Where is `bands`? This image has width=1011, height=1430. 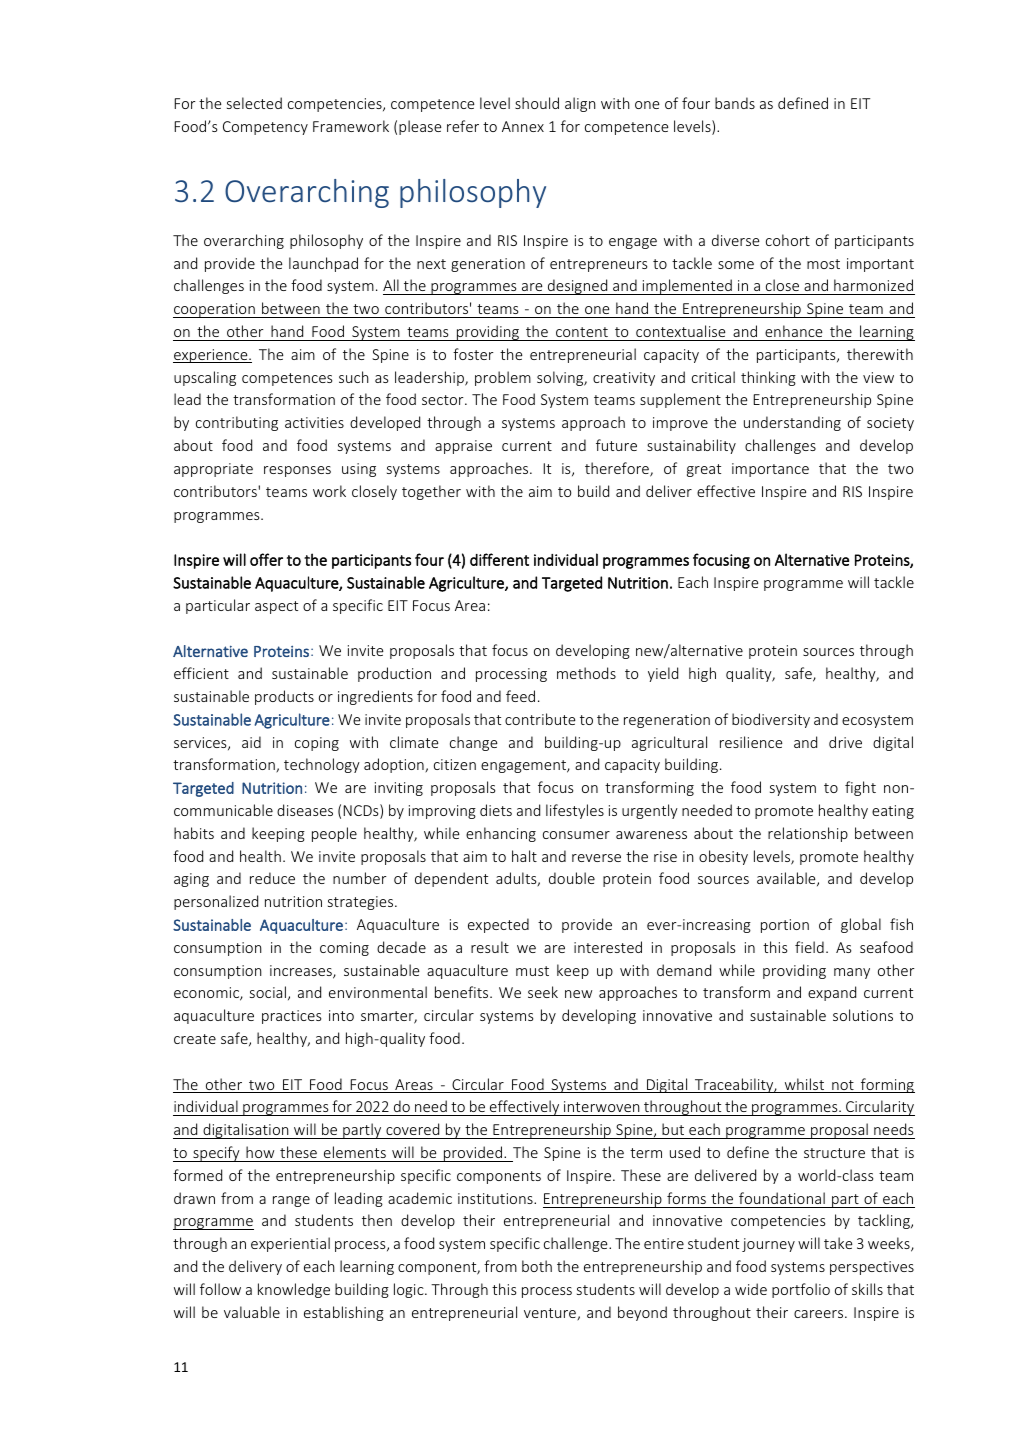
bands is located at coordinates (735, 103).
